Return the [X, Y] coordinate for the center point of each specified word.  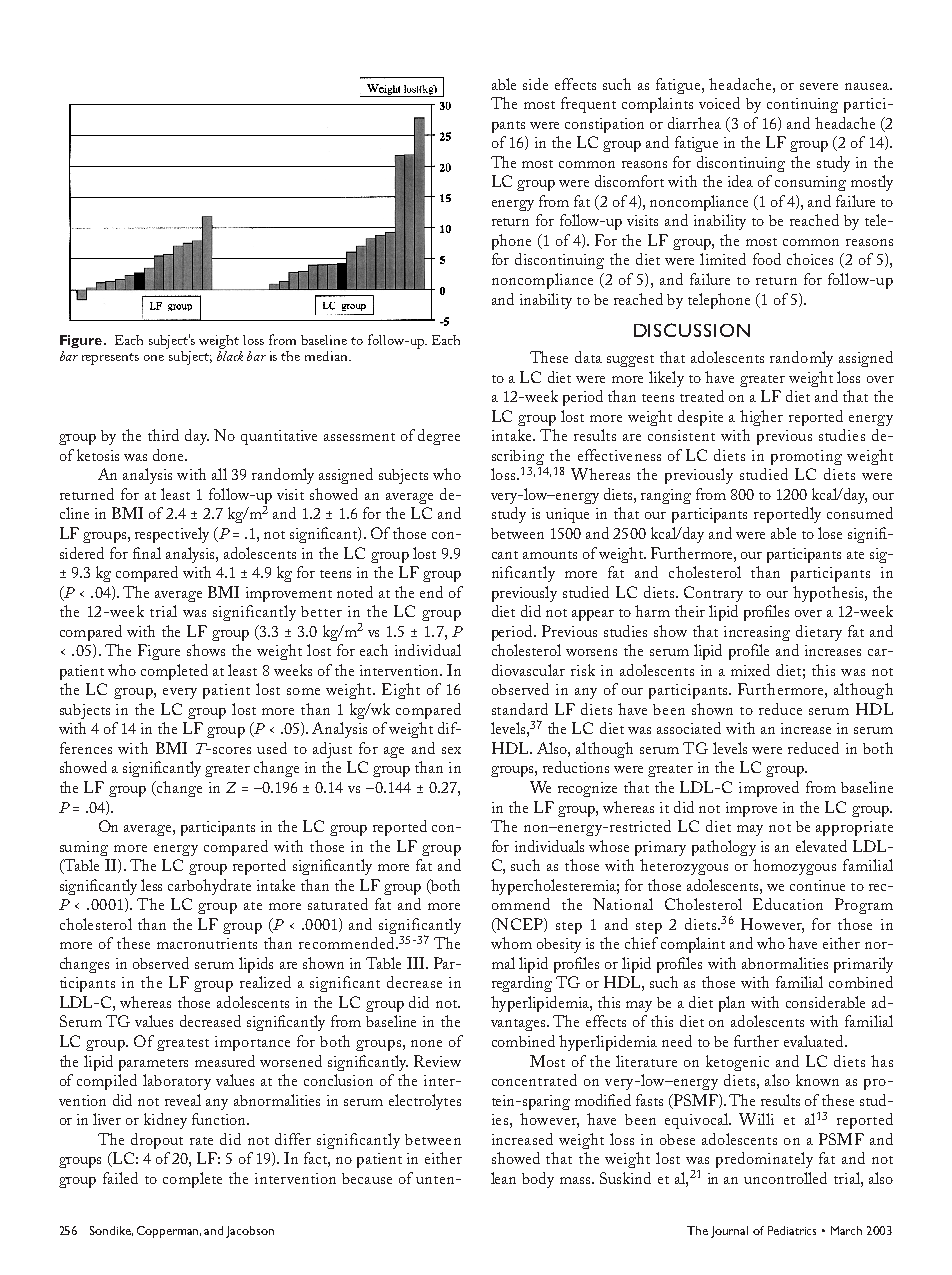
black [230, 356]
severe [819, 86]
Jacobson [250, 1232]
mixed [750, 670]
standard [520, 709]
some [303, 691]
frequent [588, 105]
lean [503, 1178]
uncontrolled [785, 1178]
